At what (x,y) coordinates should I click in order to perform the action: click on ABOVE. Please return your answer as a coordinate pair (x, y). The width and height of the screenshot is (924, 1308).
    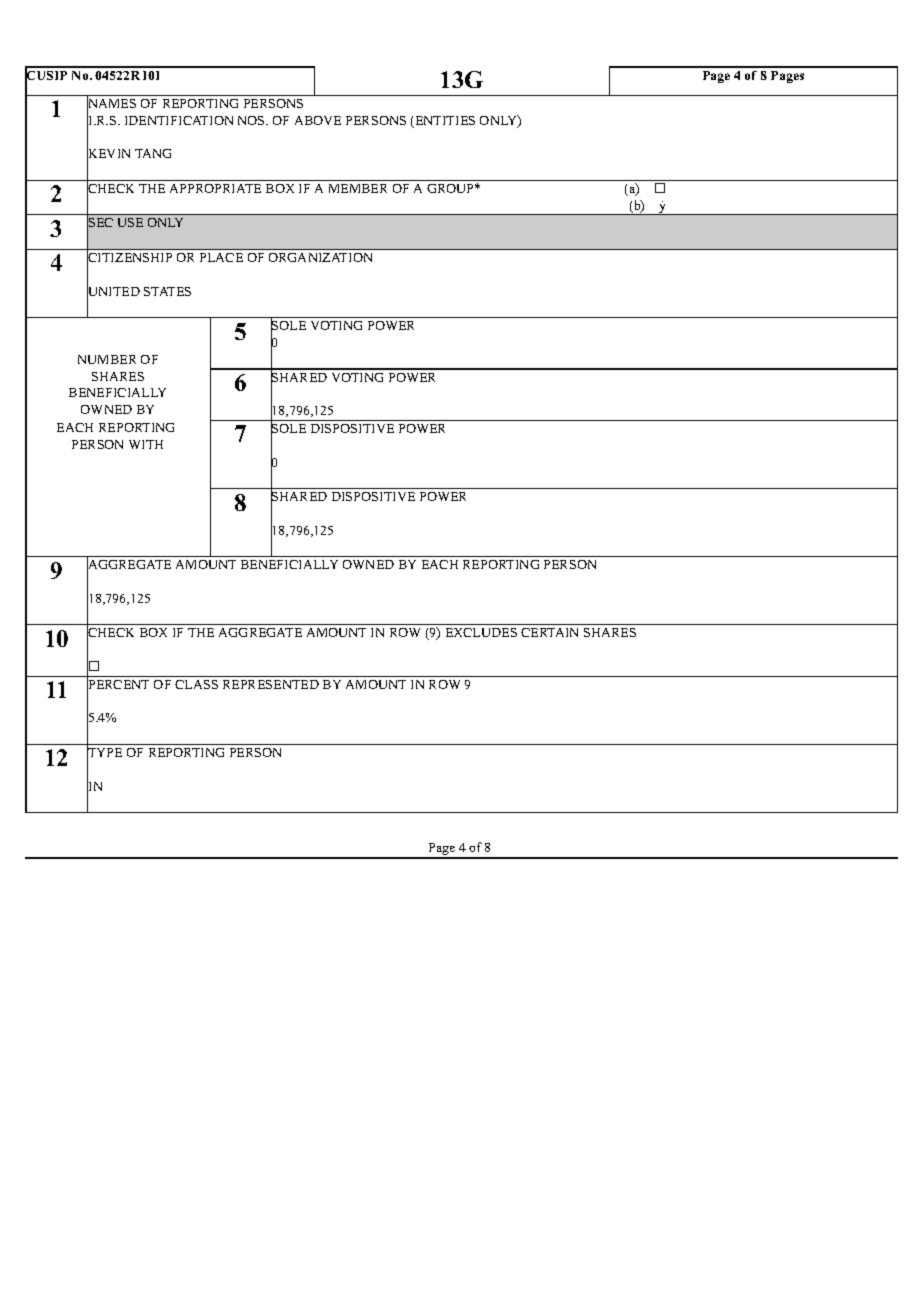
    Looking at the image, I should click on (318, 120).
